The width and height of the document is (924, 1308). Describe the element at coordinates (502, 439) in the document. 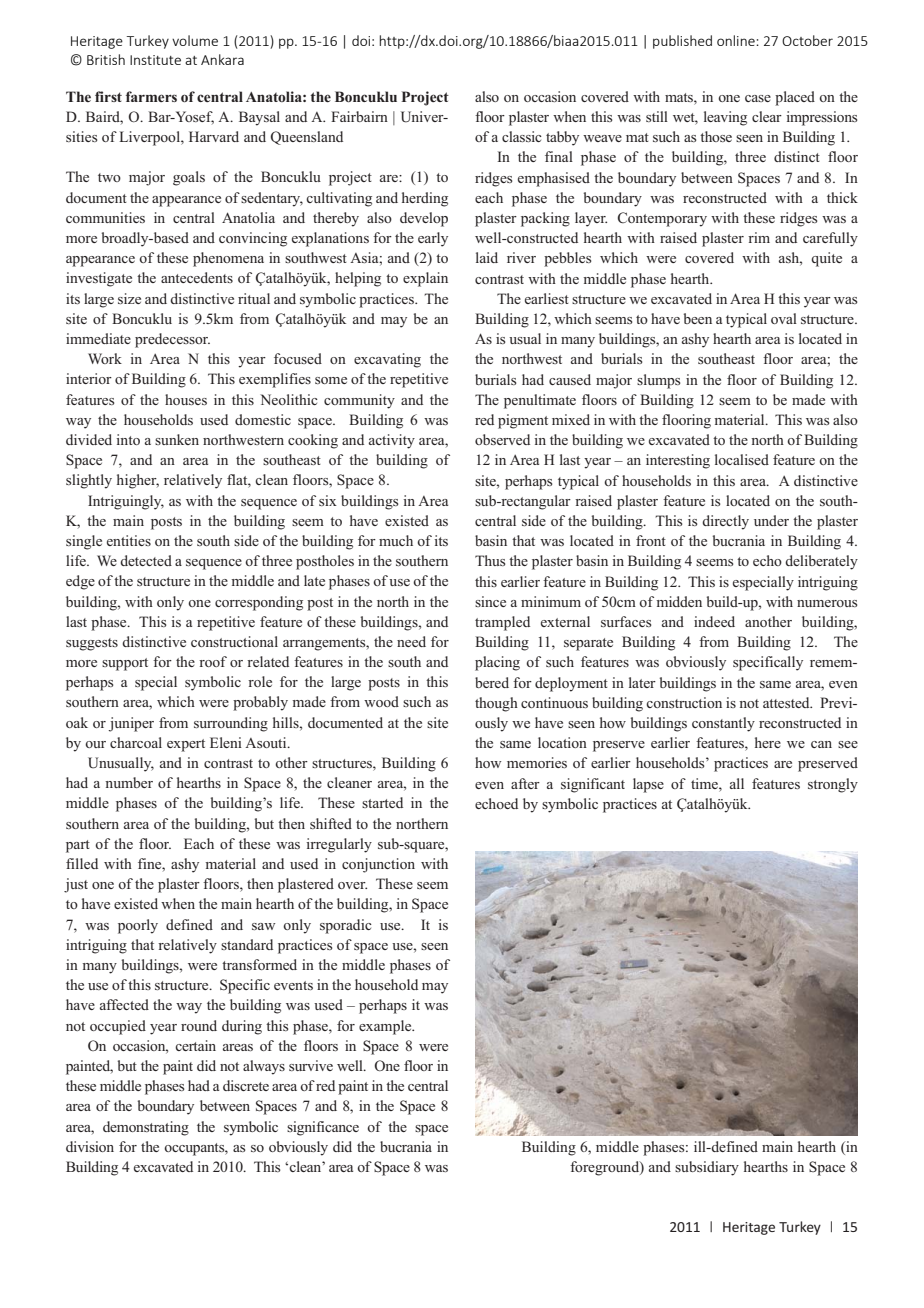

I see `observed` at that location.
